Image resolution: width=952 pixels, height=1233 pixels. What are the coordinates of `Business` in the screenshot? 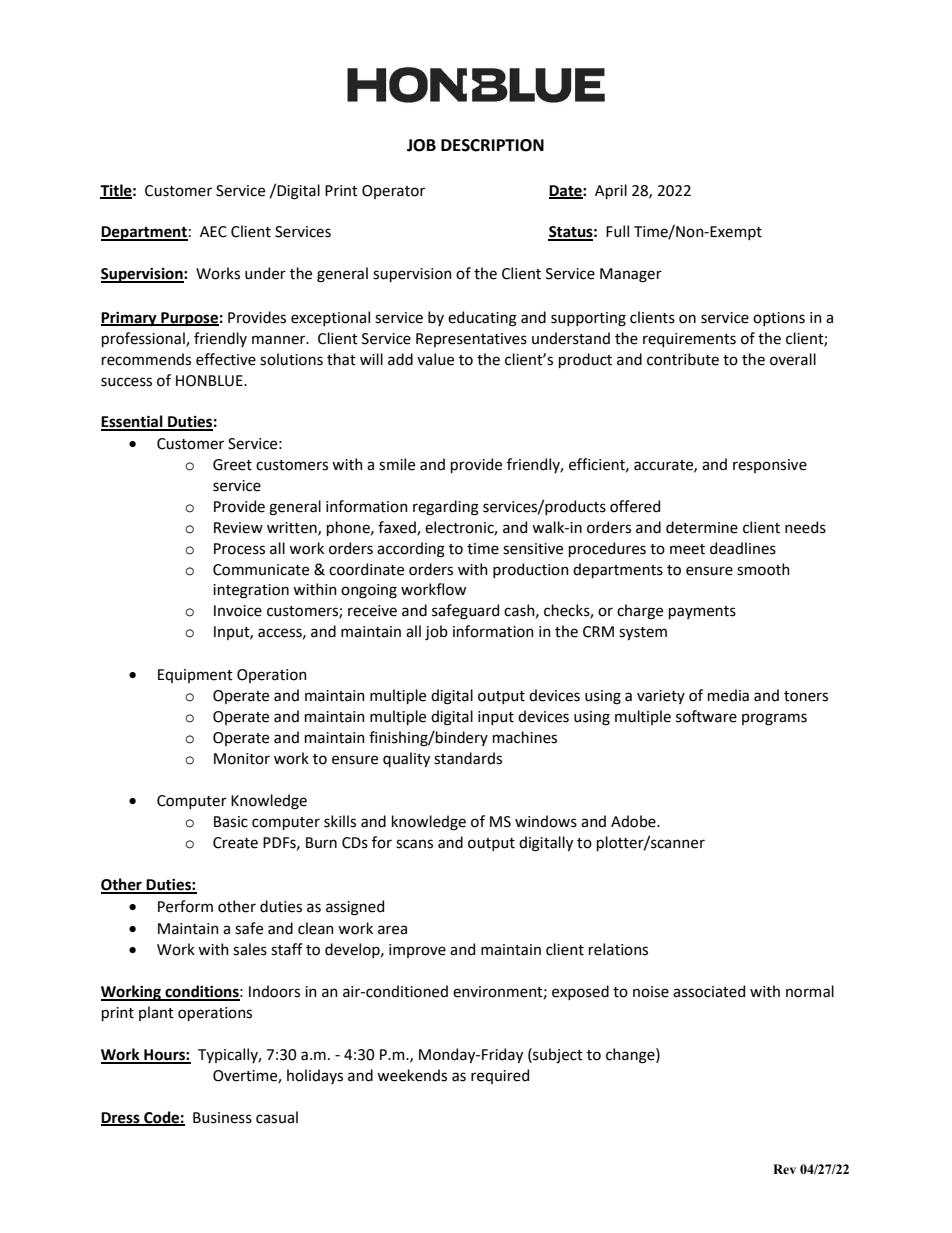 It's located at (222, 1118).
